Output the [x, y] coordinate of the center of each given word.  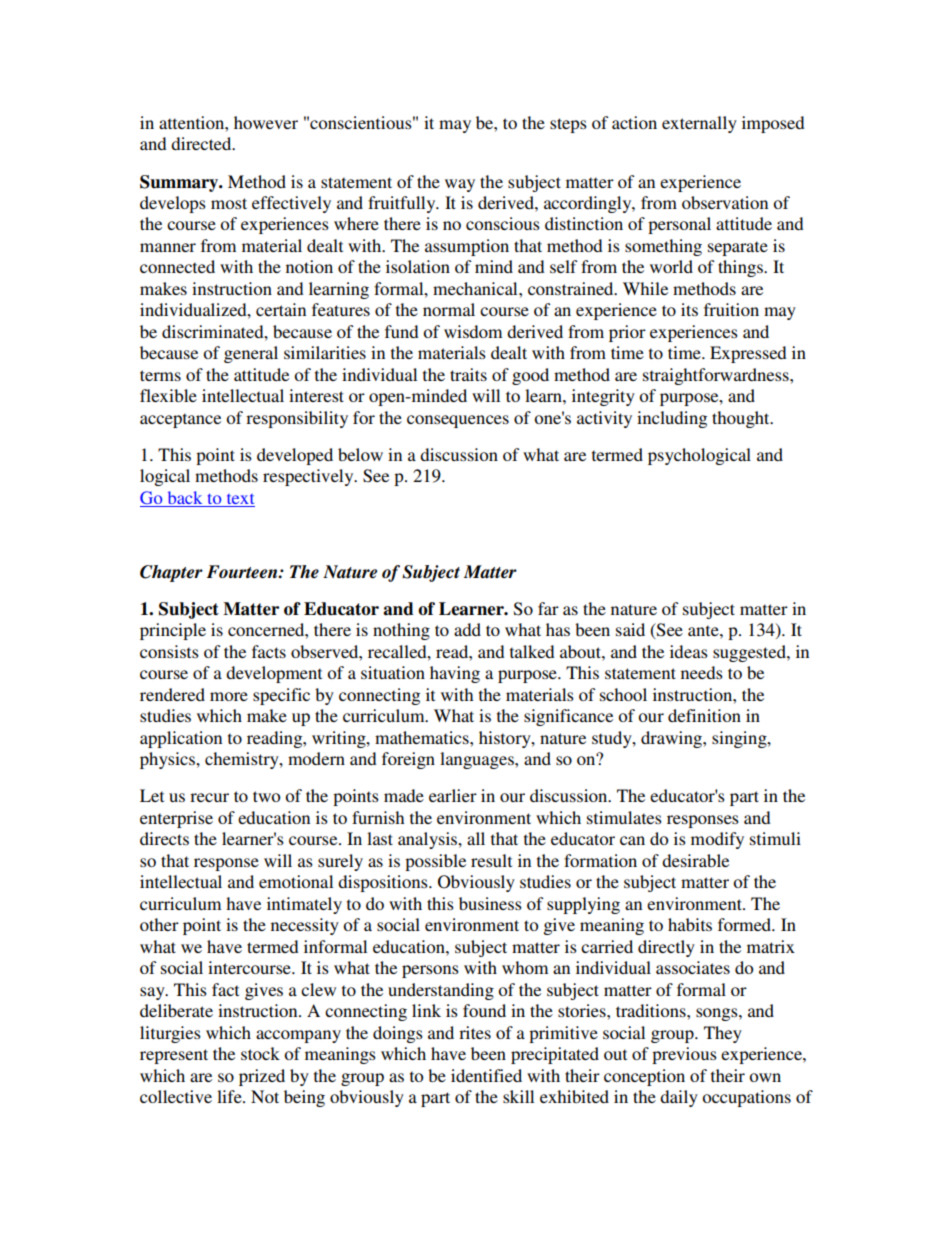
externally [699, 124]
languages [478, 760]
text [240, 499]
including [672, 419]
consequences [458, 421]
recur [209, 797]
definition [704, 715]
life [230, 1096]
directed [202, 143]
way [460, 185]
